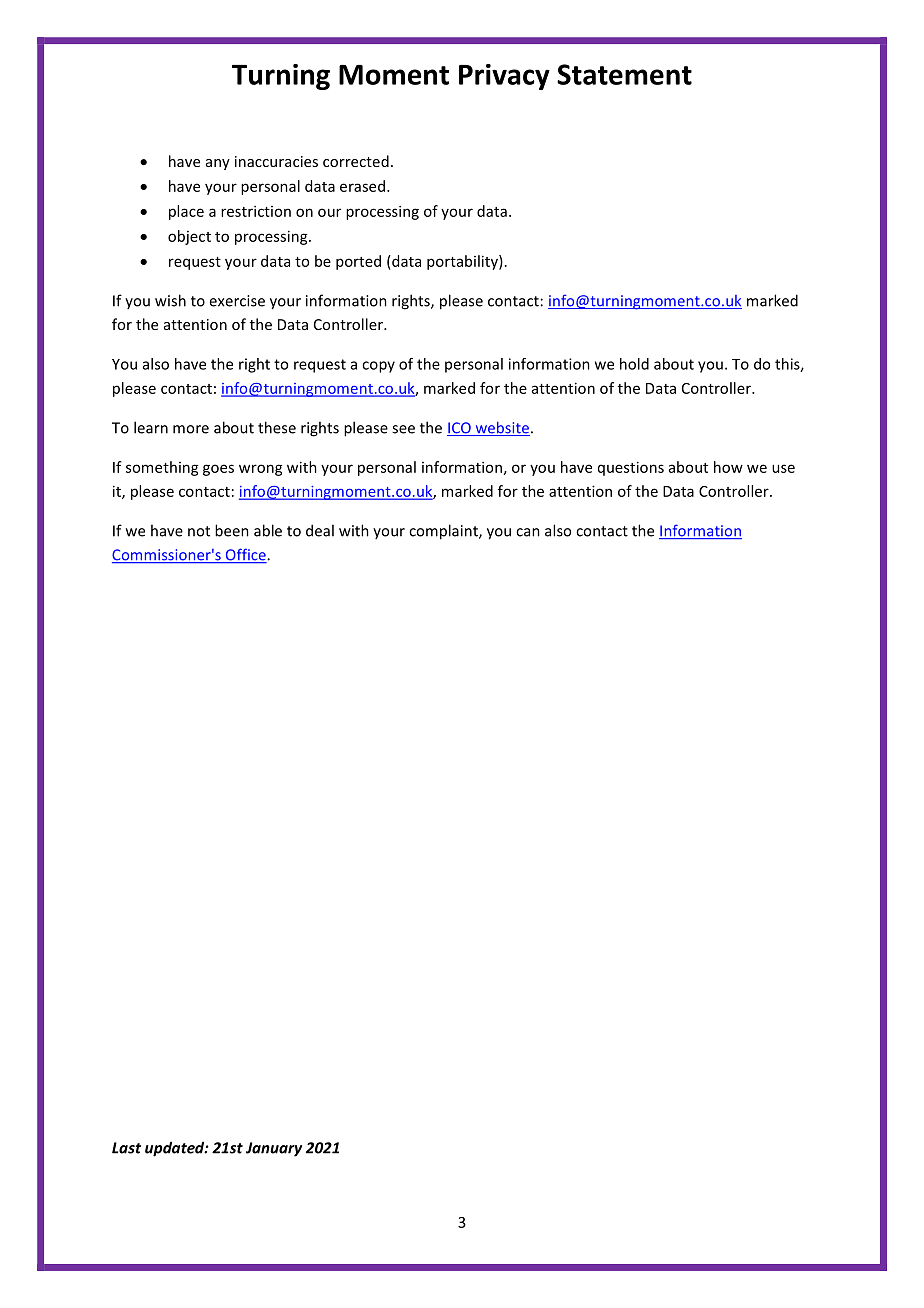 This screenshot has width=924, height=1308. I want to click on Office, so click(245, 555).
